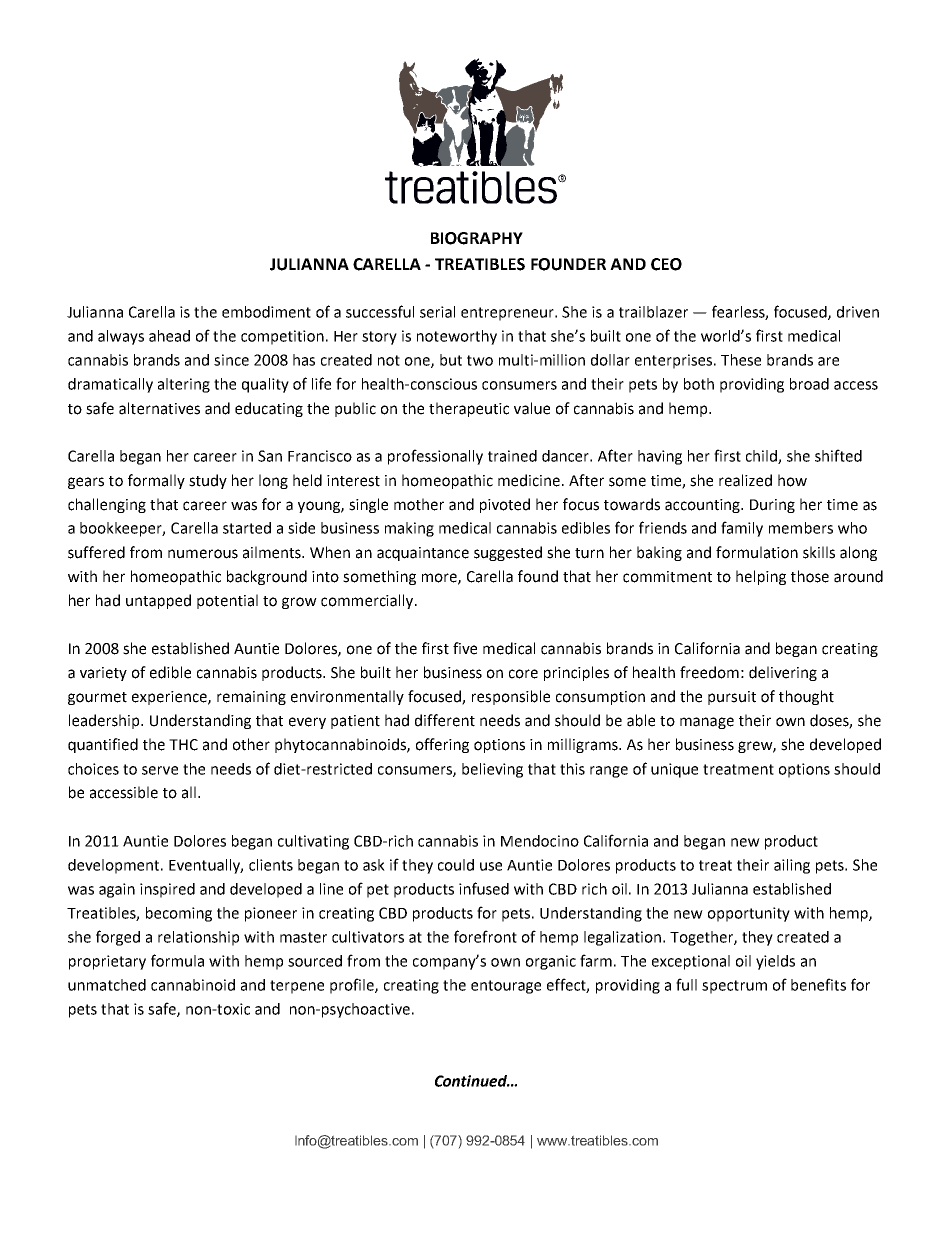  Describe the element at coordinates (707, 723) in the screenshot. I see `manage` at that location.
